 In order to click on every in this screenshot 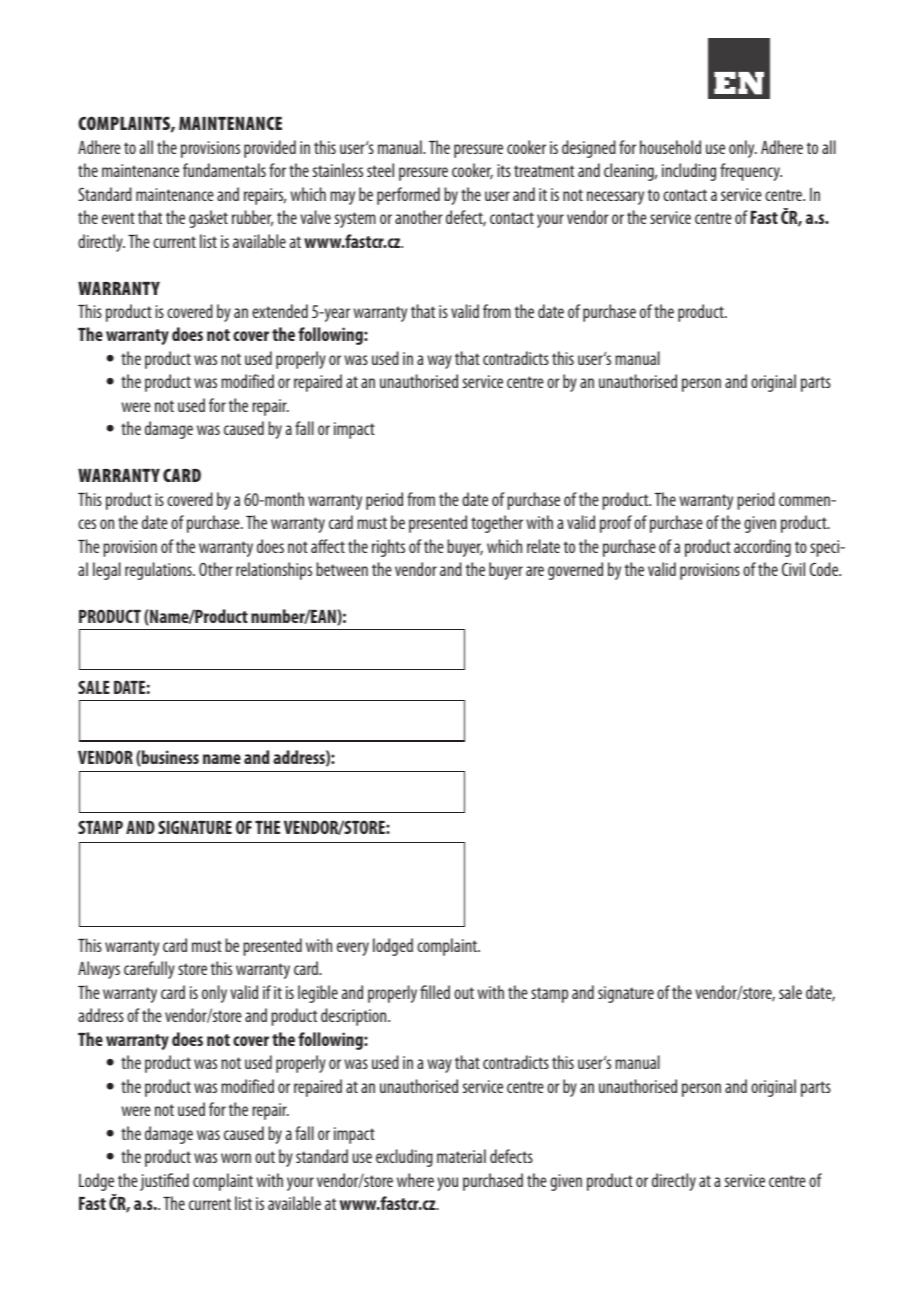, I will do `click(353, 949)`.
